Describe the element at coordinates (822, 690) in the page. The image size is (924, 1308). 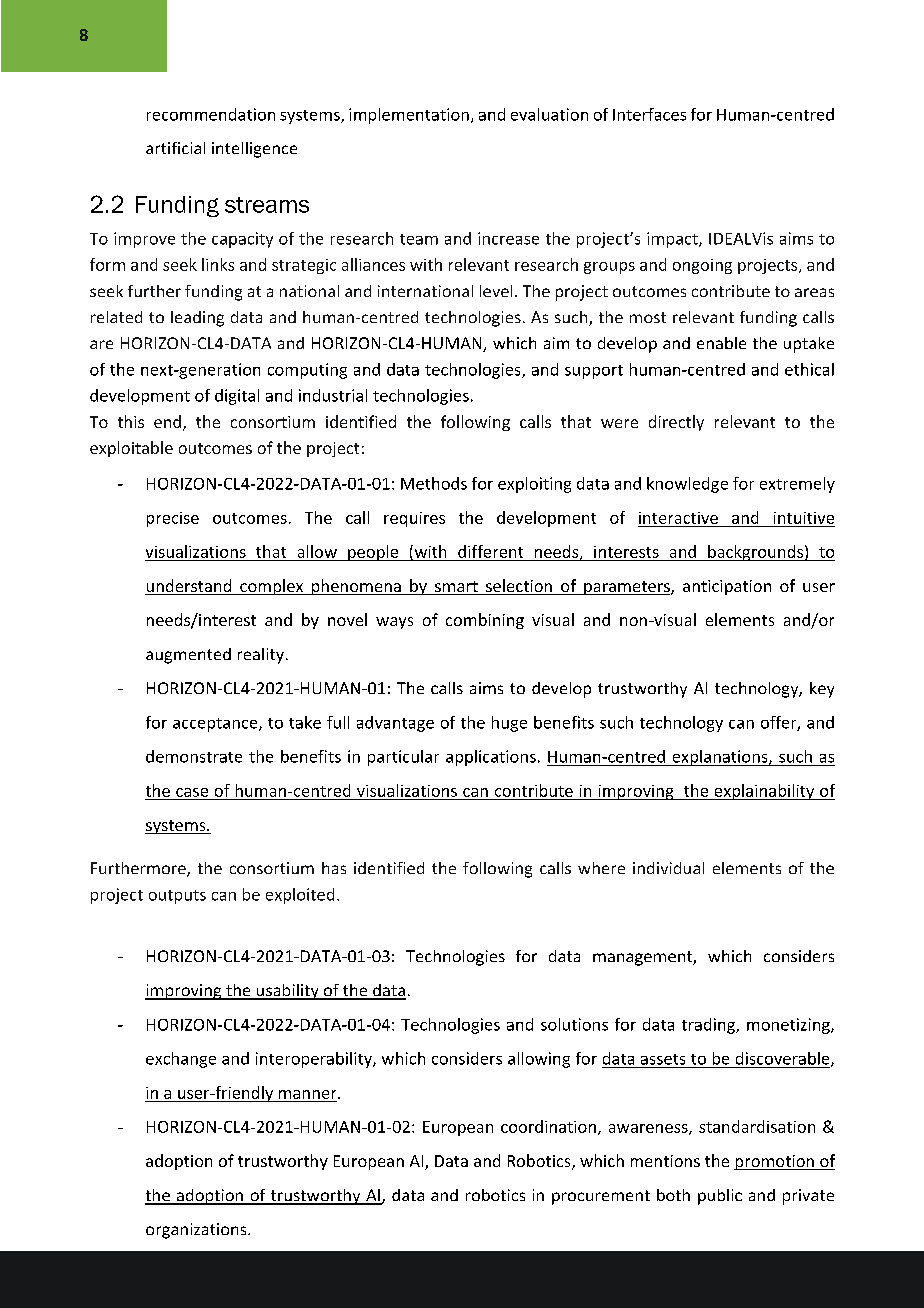
I see `key` at that location.
